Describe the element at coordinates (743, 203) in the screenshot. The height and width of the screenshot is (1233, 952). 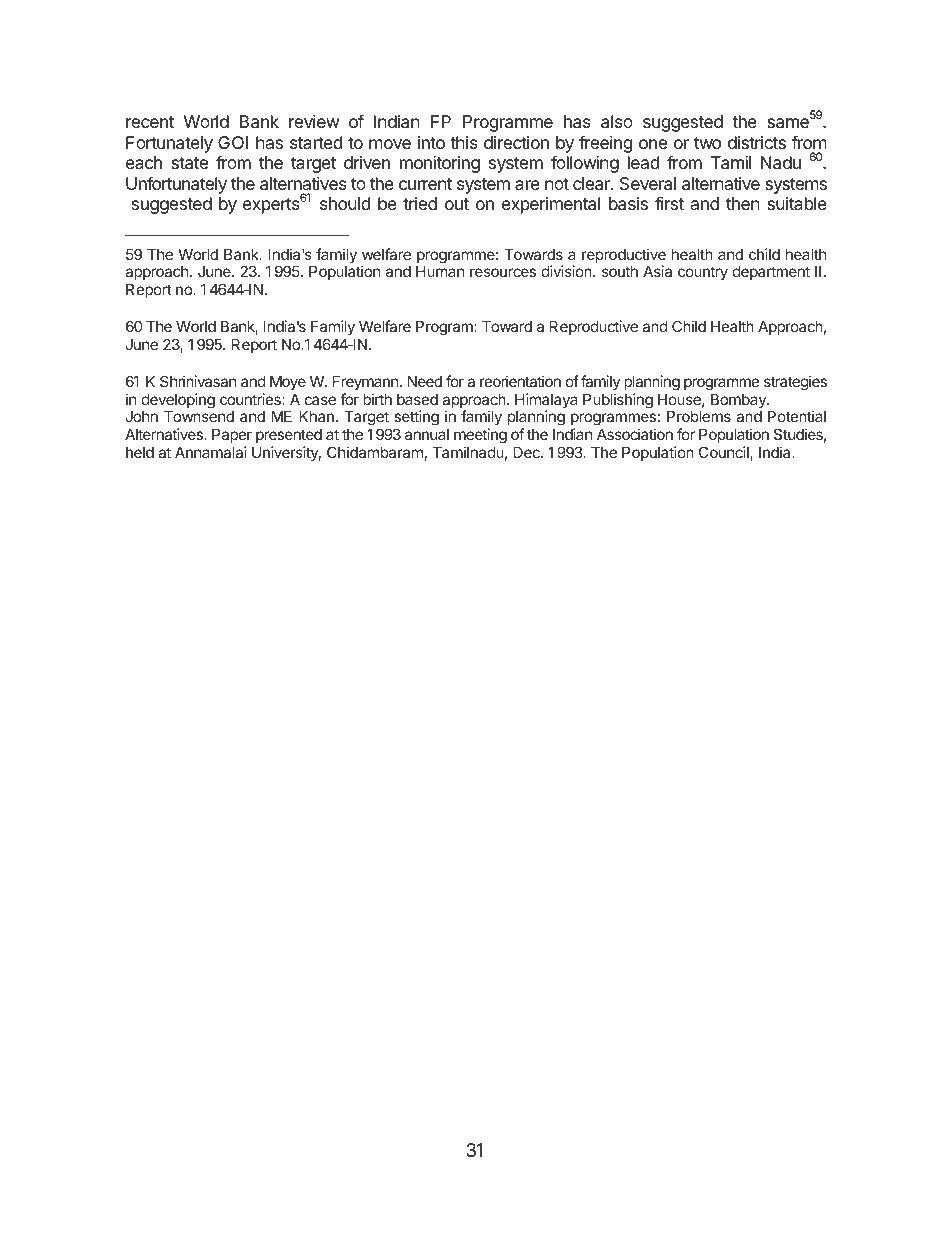
I see `then` at that location.
